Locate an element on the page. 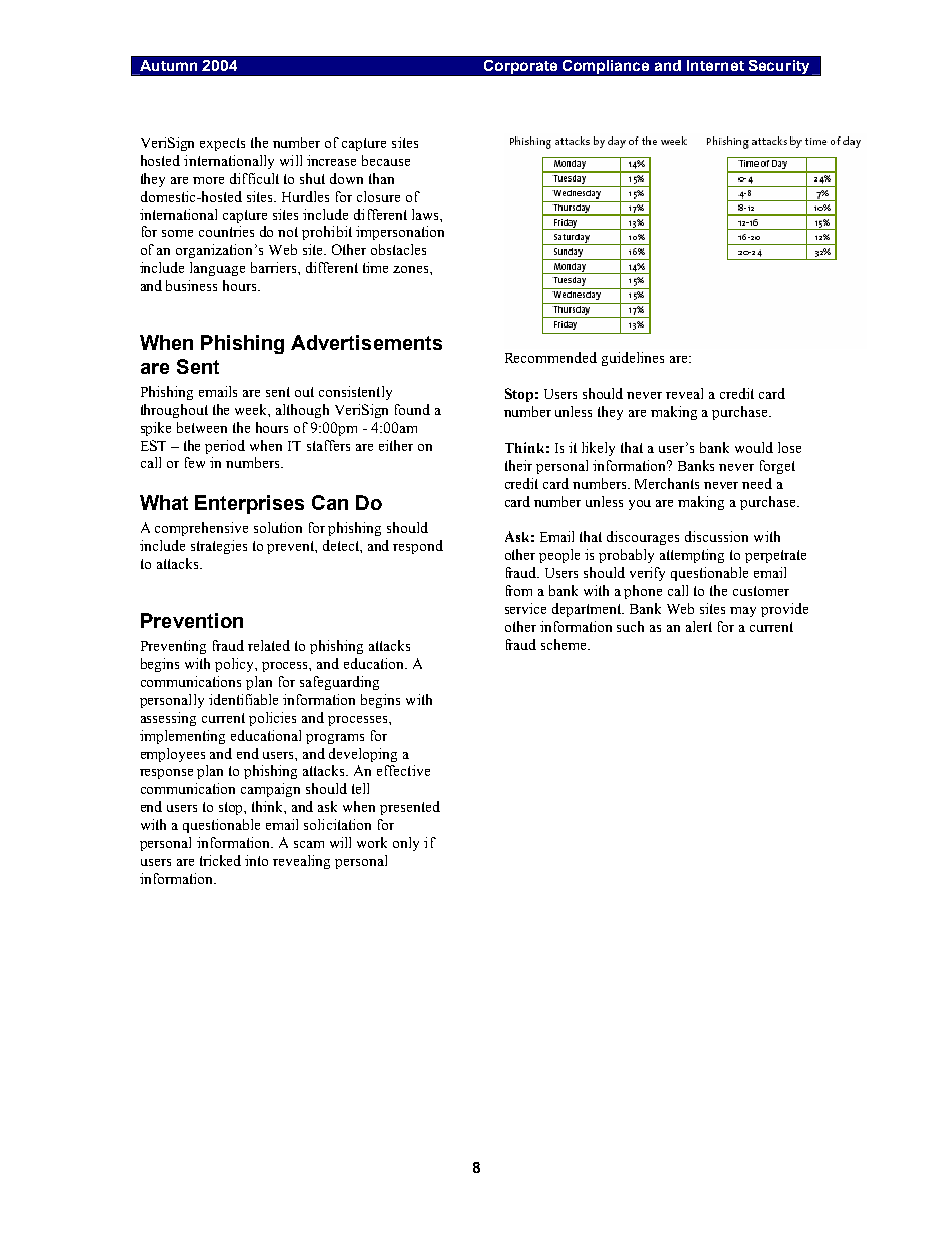  strategies is located at coordinates (219, 547).
